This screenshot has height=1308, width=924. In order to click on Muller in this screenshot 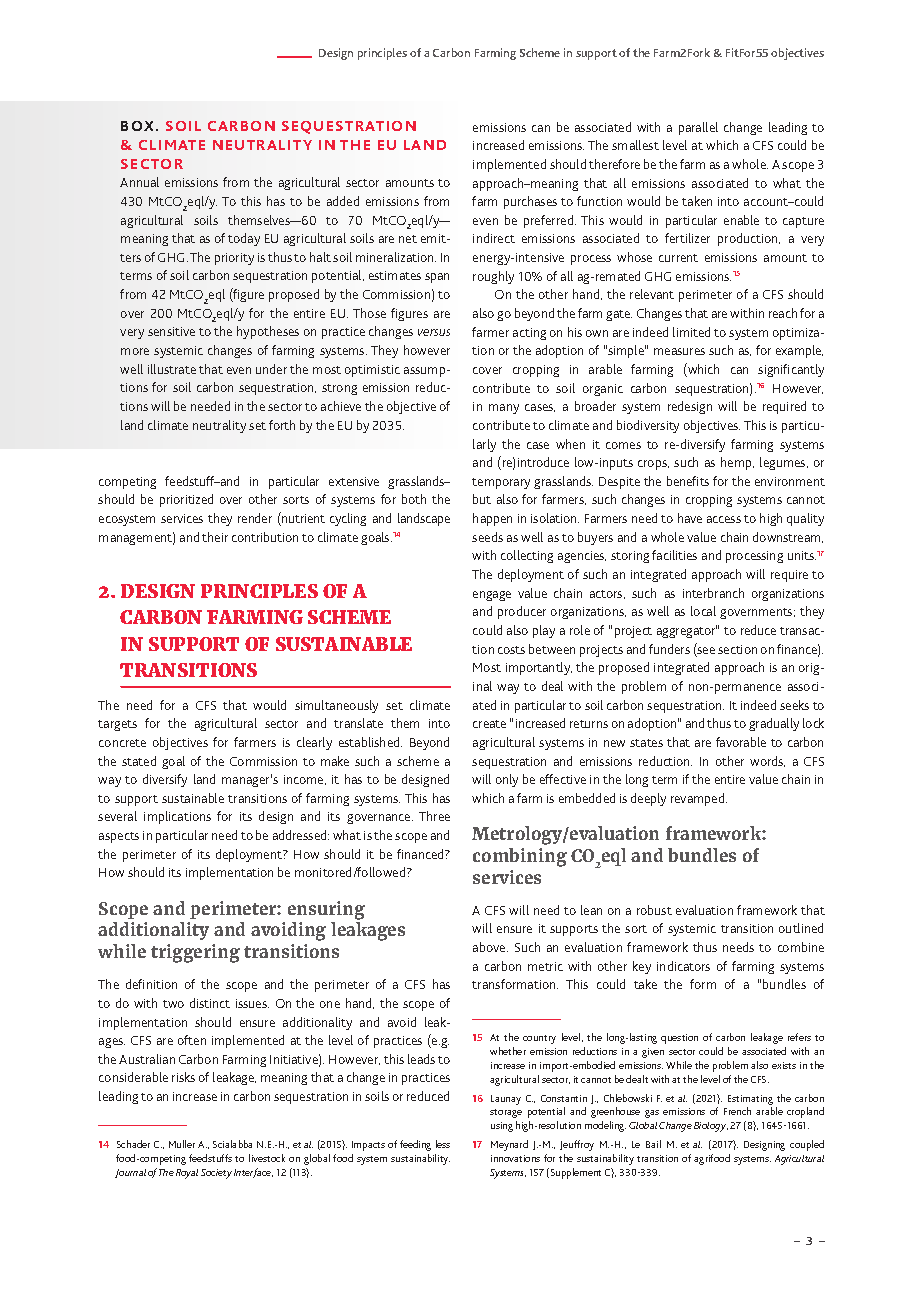, I will do `click(182, 1144)`.
